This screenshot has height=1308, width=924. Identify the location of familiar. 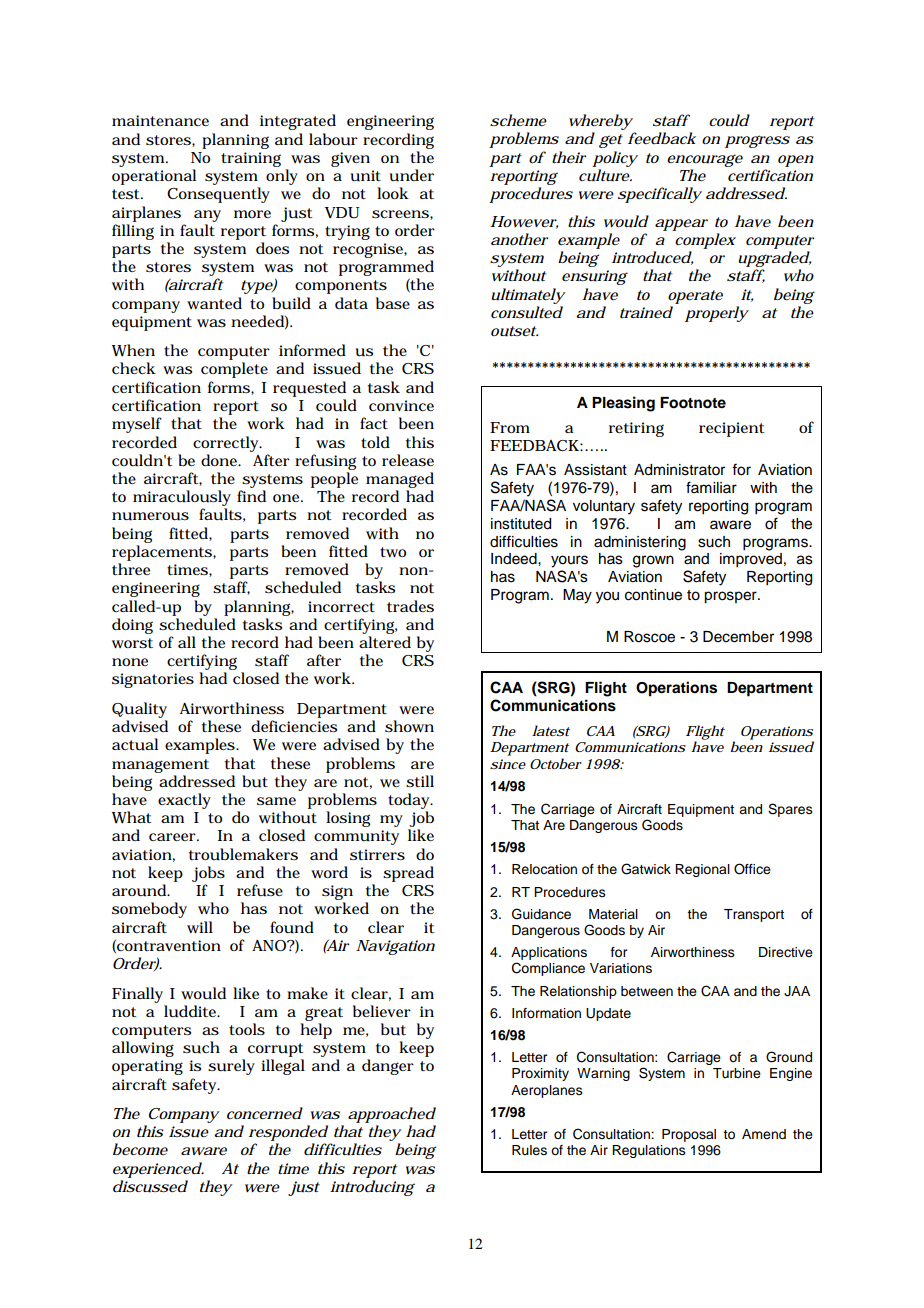
(711, 487).
